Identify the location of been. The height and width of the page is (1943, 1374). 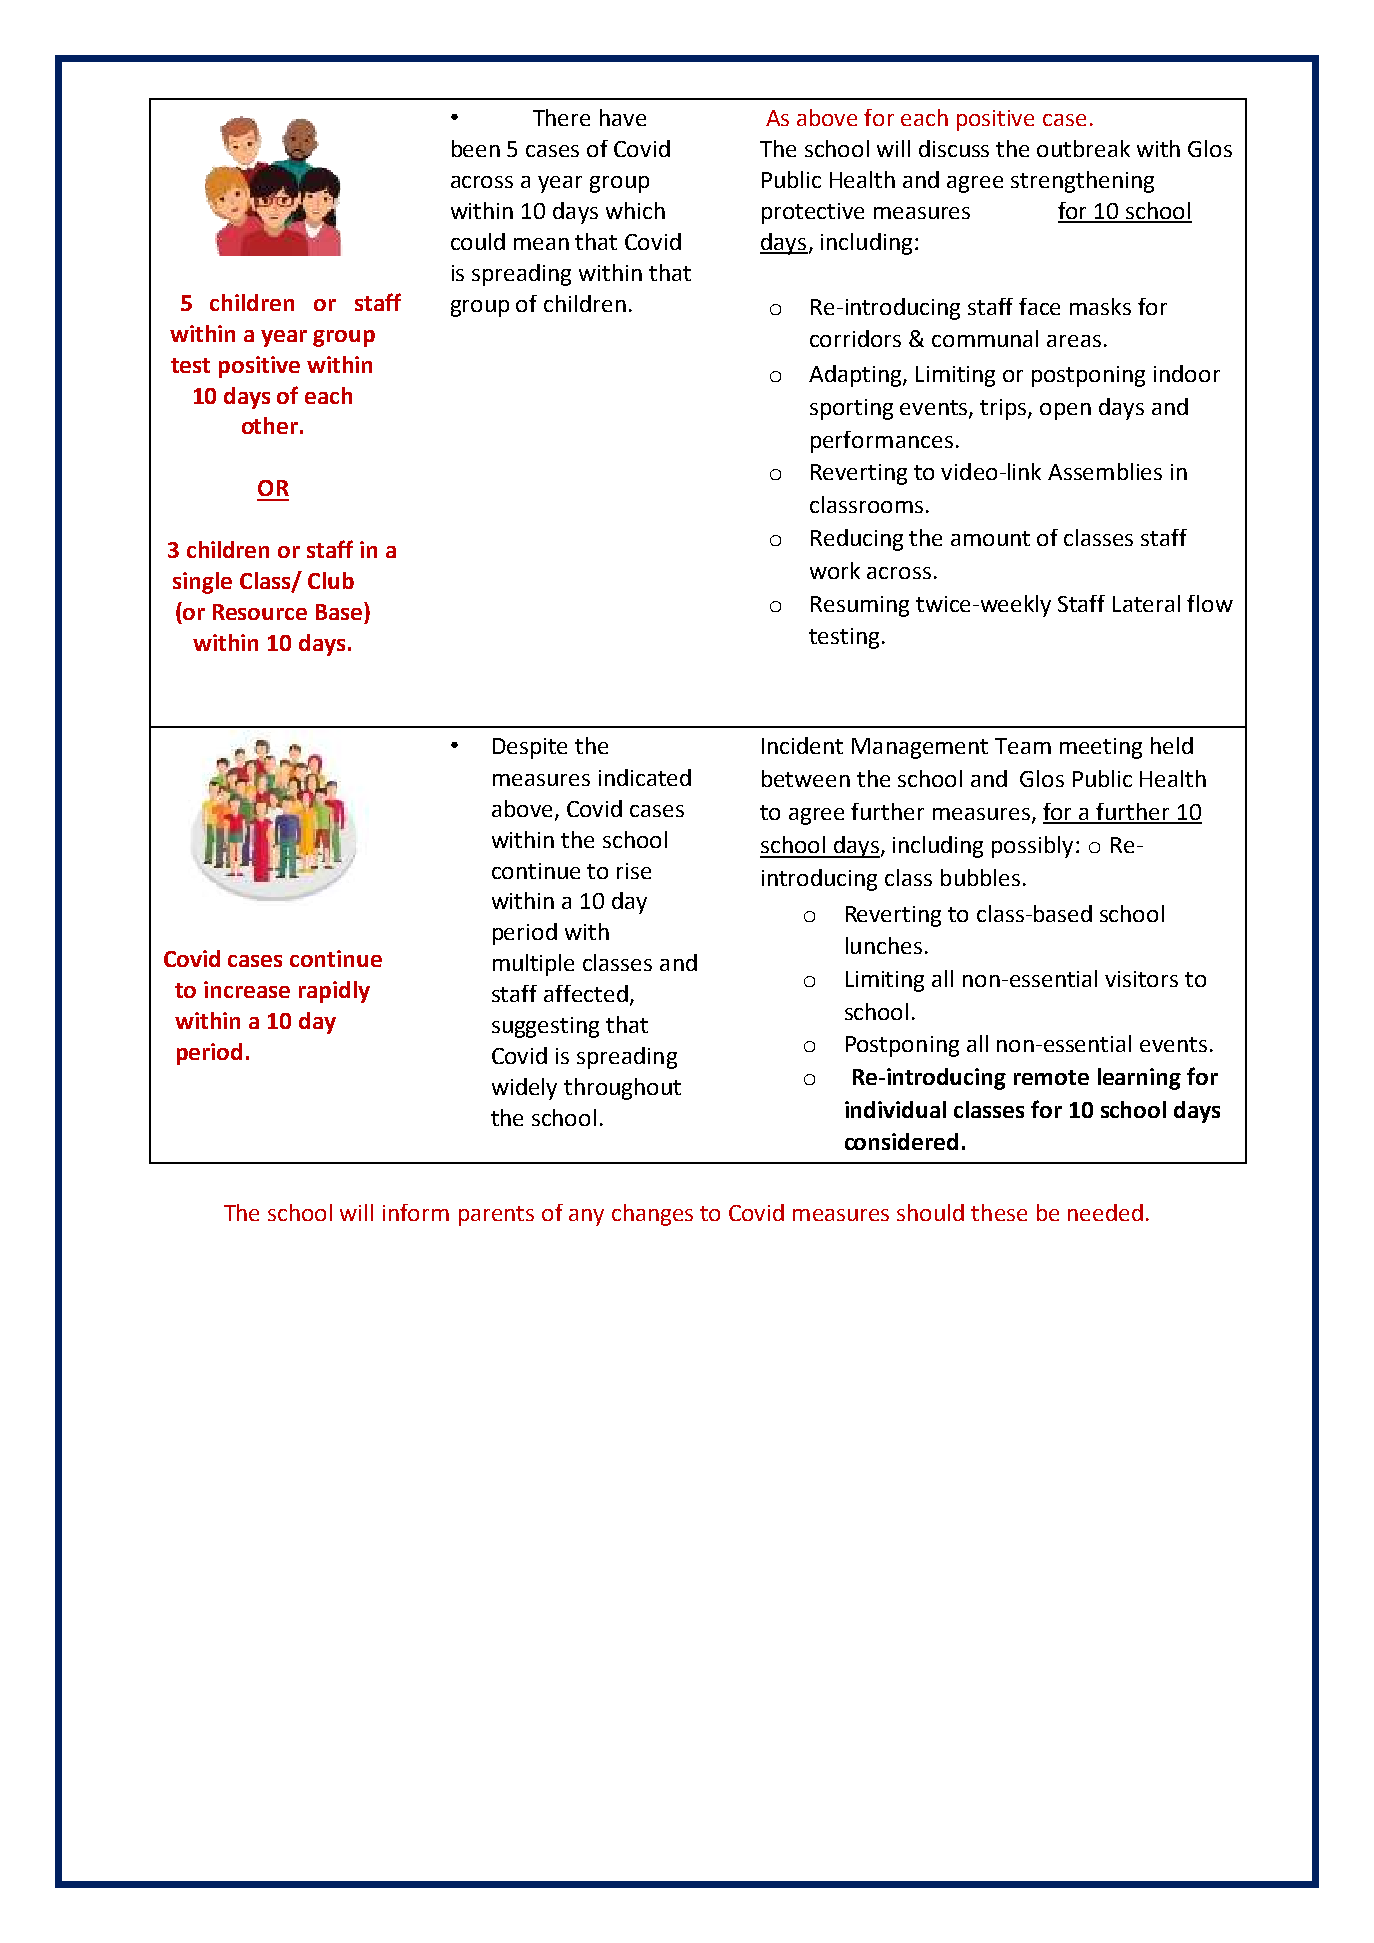
(476, 148).
